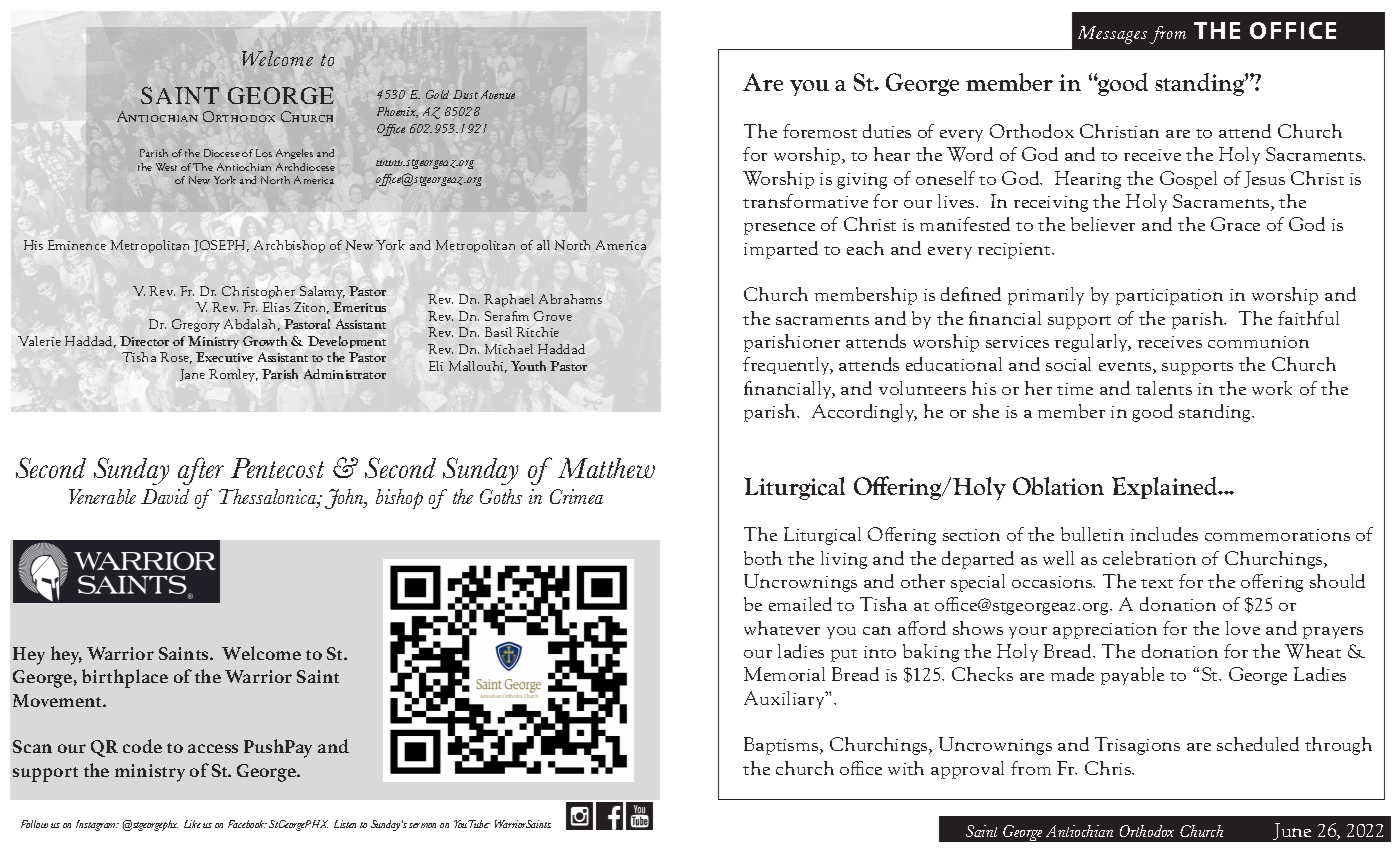  I want to click on Messages, so click(1112, 35).
